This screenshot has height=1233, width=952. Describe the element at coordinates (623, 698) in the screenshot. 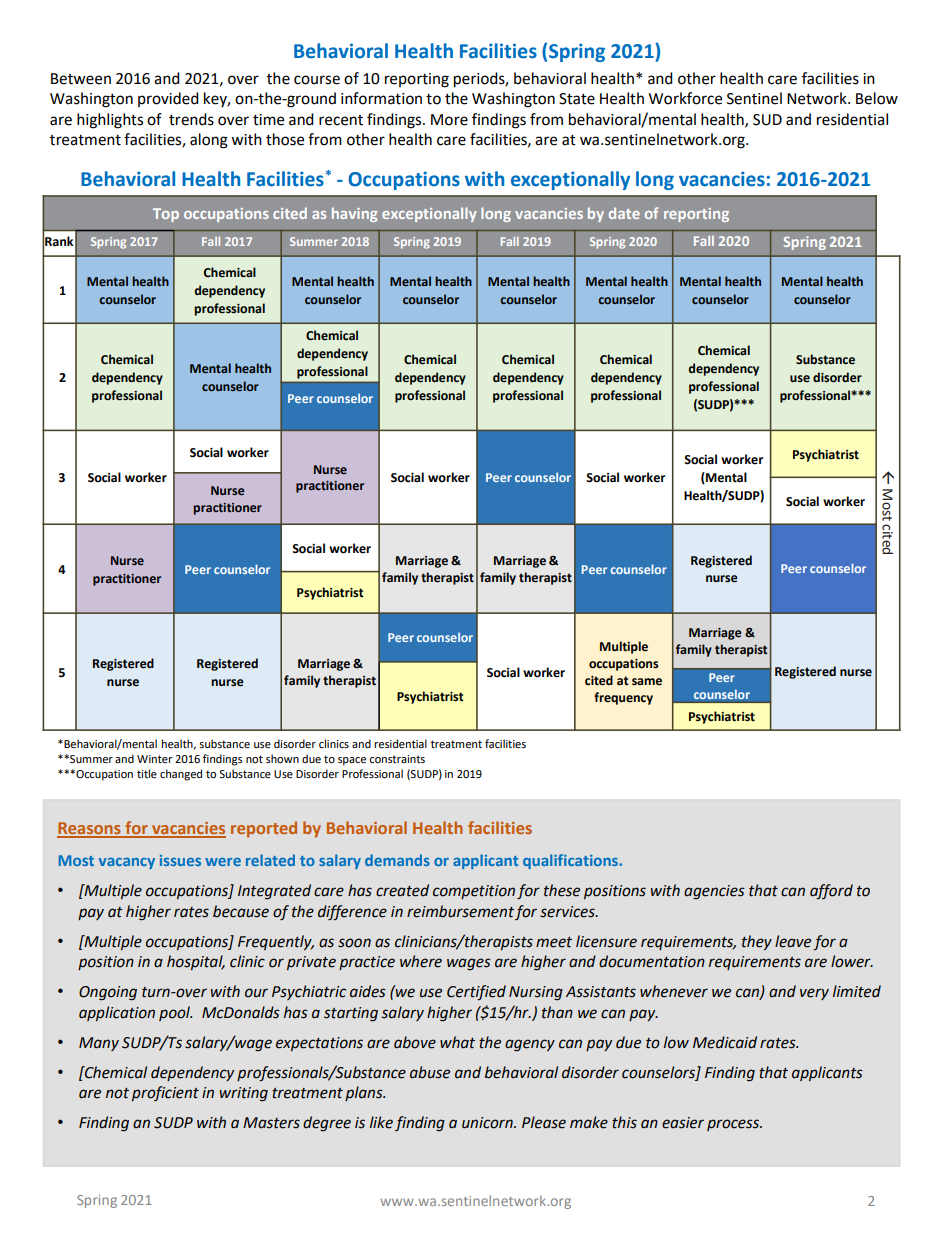

I see `frequency` at that location.
